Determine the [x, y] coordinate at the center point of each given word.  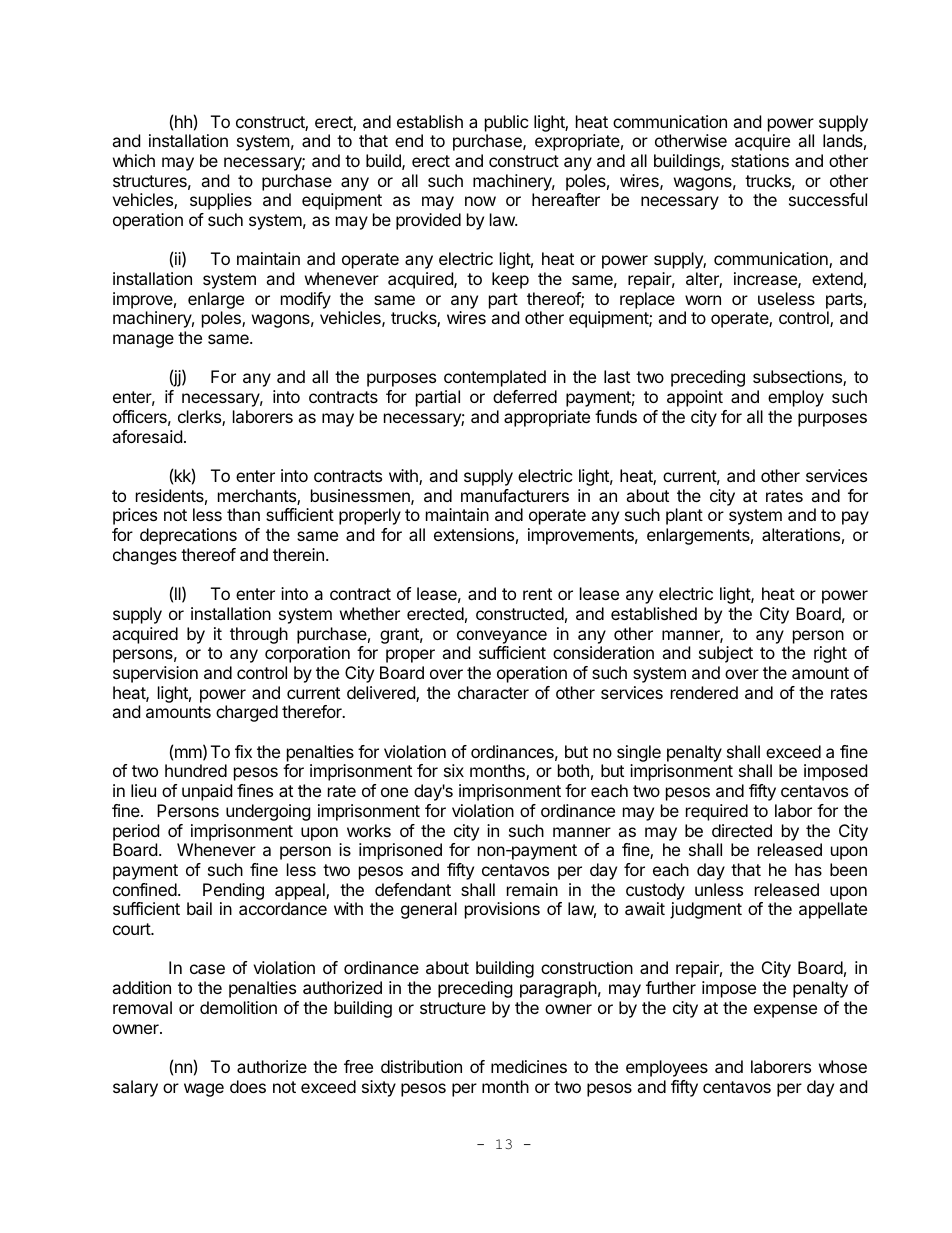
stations [760, 160]
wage [204, 1090]
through [259, 635]
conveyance [502, 637]
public [507, 123]
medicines [529, 1066]
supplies [221, 201]
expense [785, 1011]
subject [726, 654]
